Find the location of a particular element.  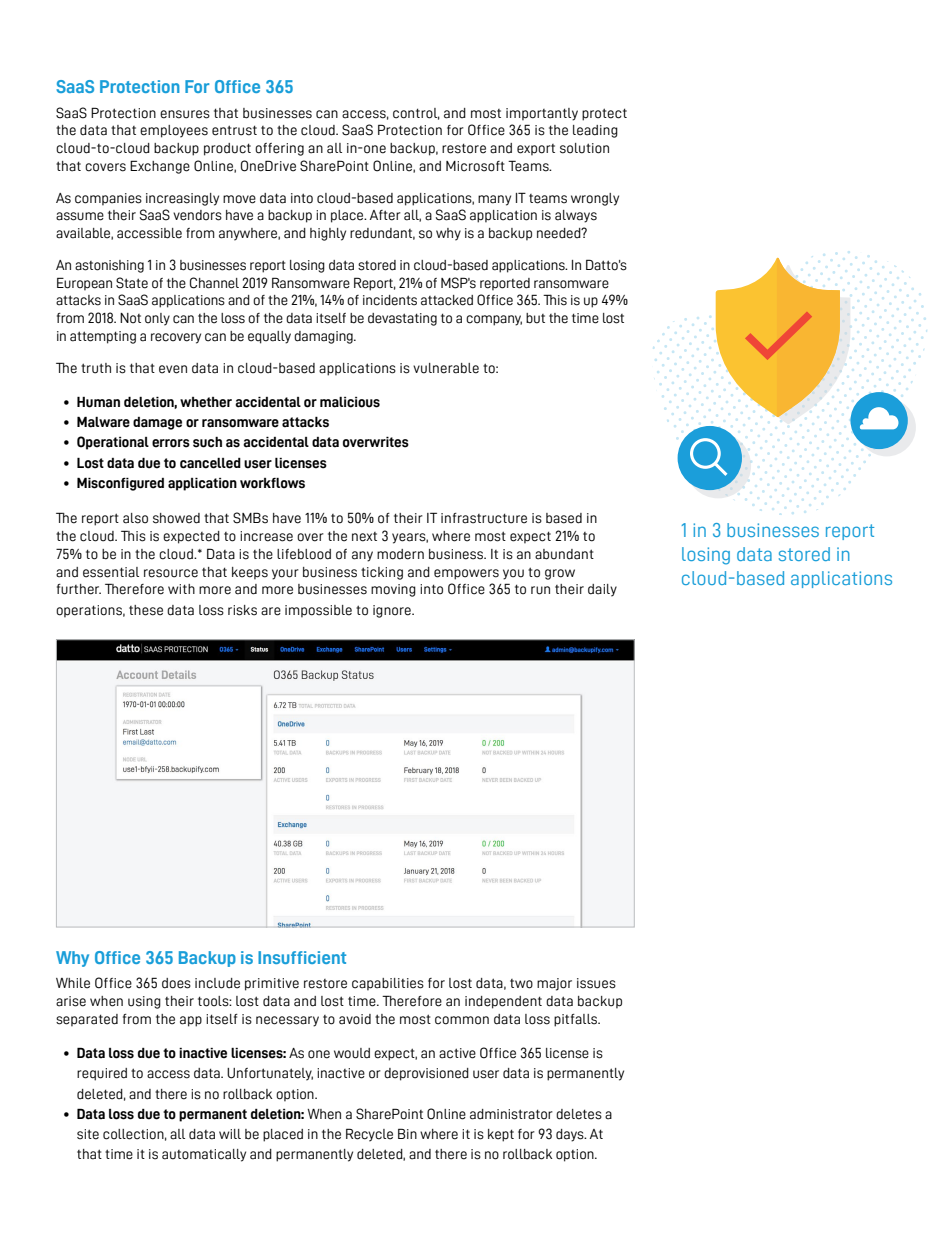

export is located at coordinates (536, 150).
